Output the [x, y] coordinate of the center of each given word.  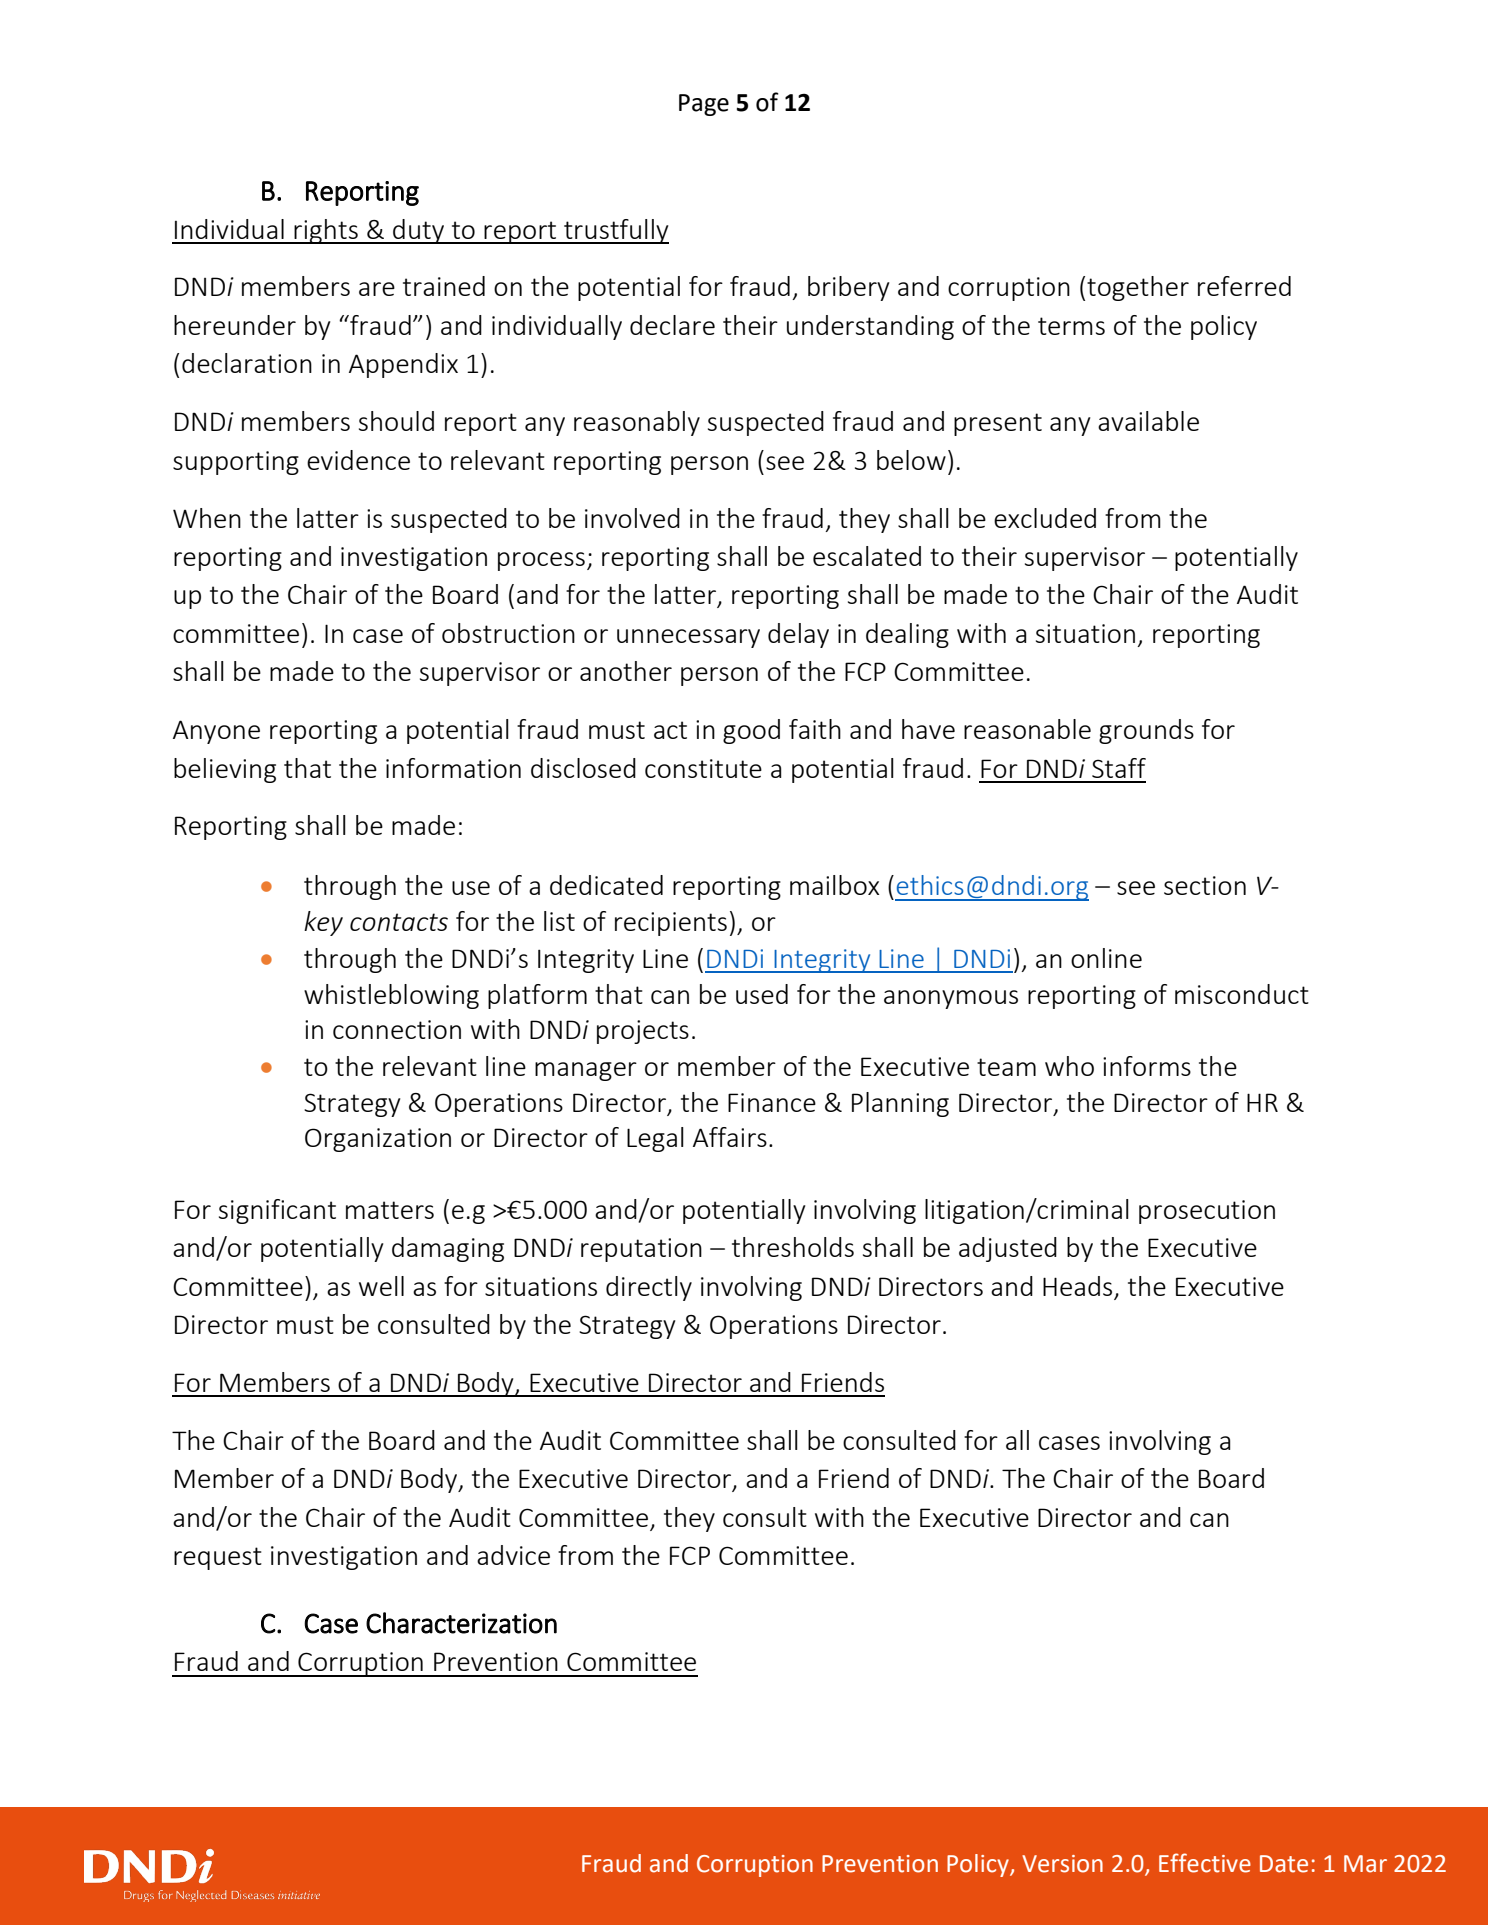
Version [1062, 1864]
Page [704, 105]
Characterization [461, 1623]
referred [1244, 286]
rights [326, 231]
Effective [1205, 1863]
